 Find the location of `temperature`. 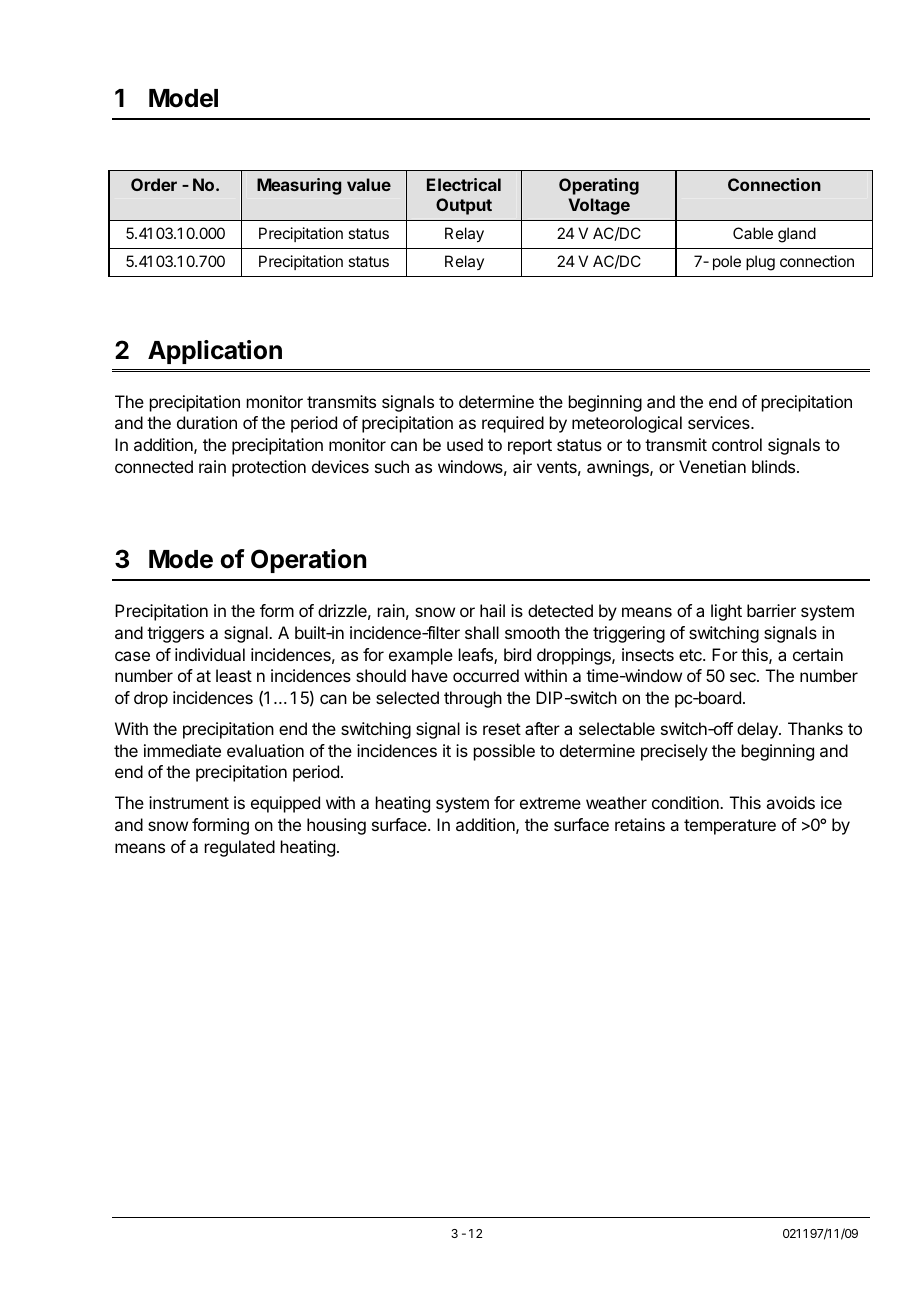

temperature is located at coordinates (730, 827).
